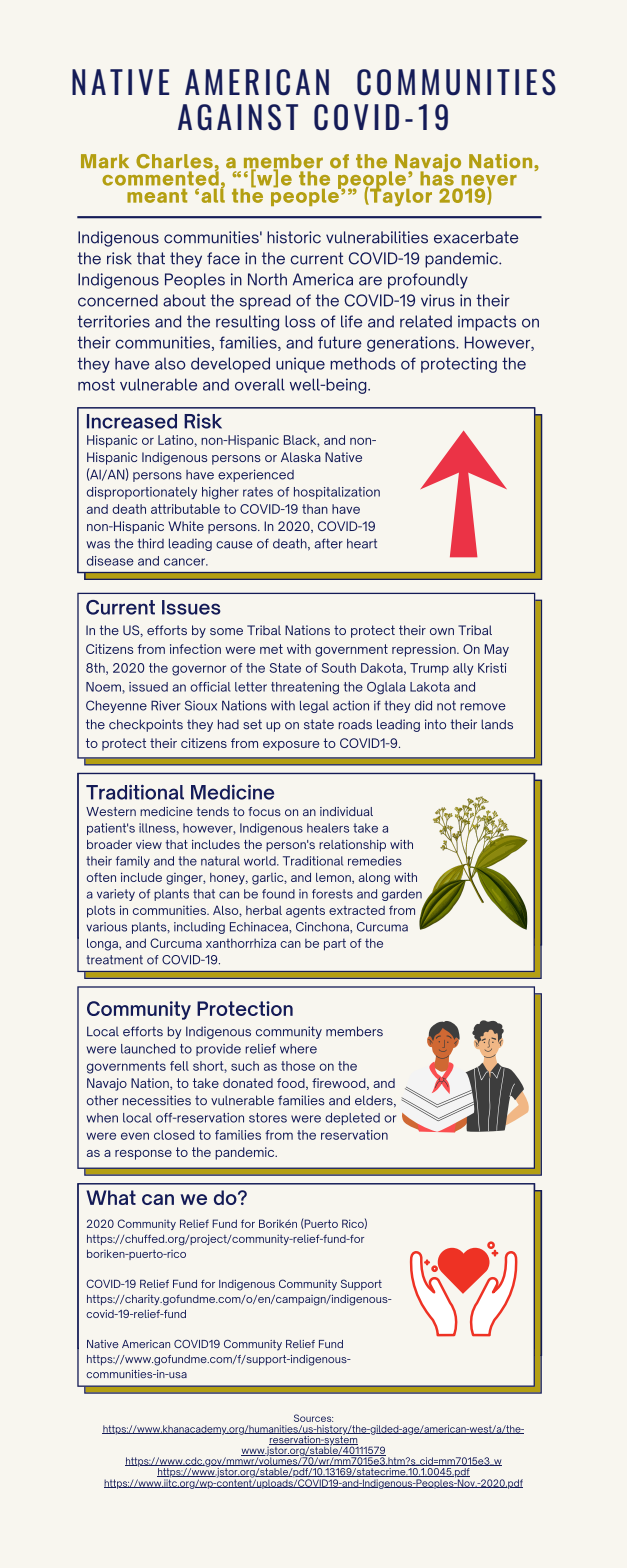 The image size is (627, 1568). What do you see at coordinates (294, 237) in the page?
I see `historic` at bounding box center [294, 237].
